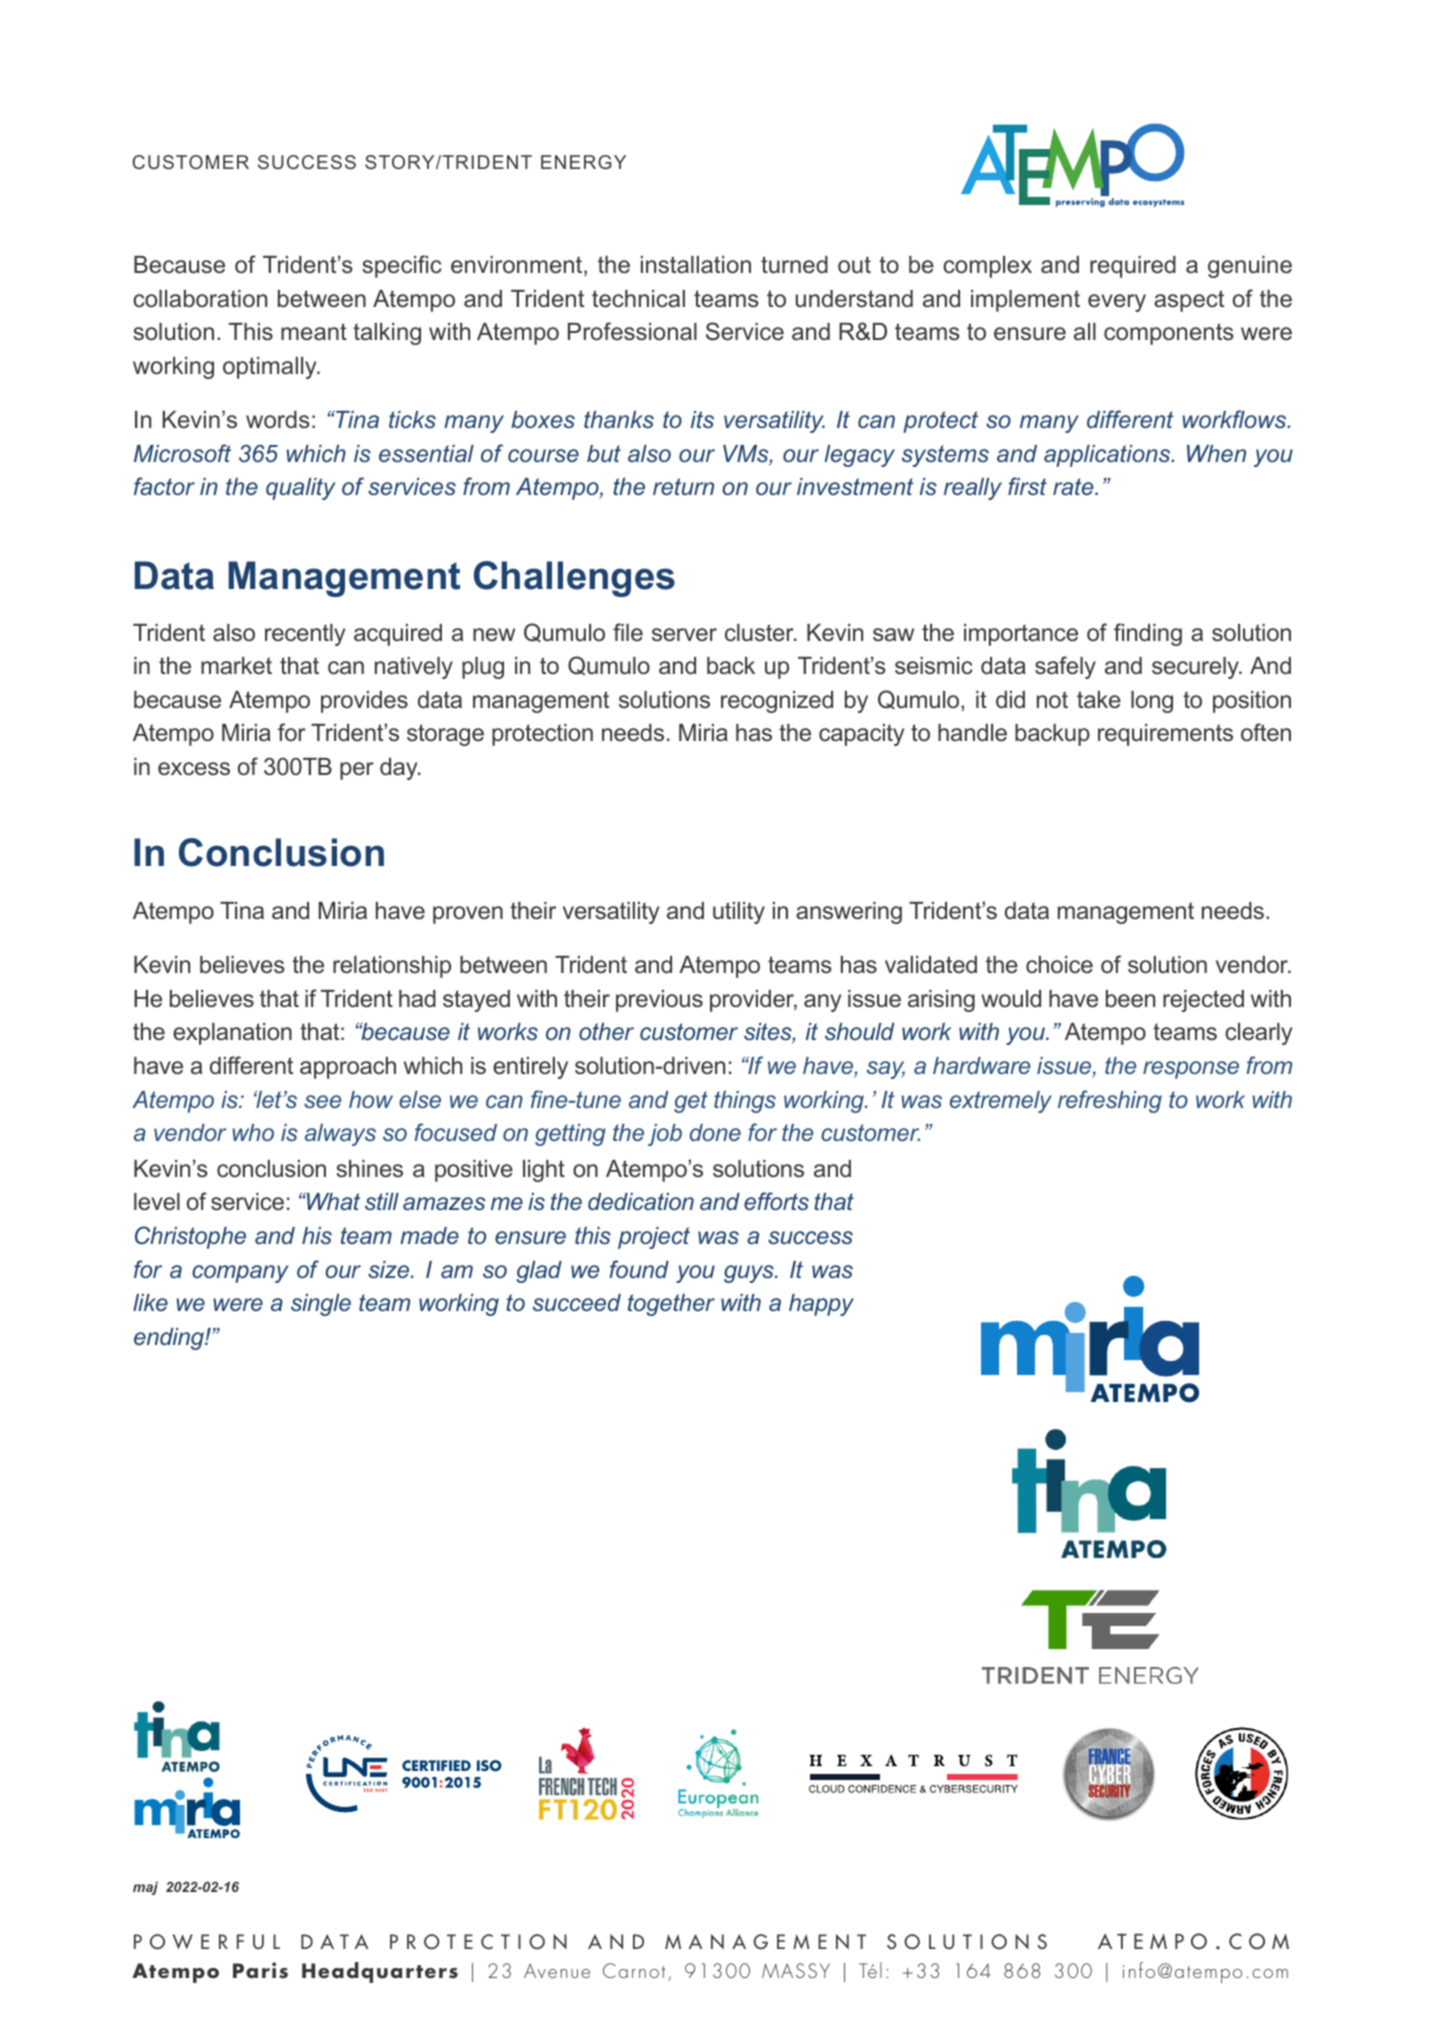  Describe the element at coordinates (1133, 267) in the image. I see `required` at that location.
